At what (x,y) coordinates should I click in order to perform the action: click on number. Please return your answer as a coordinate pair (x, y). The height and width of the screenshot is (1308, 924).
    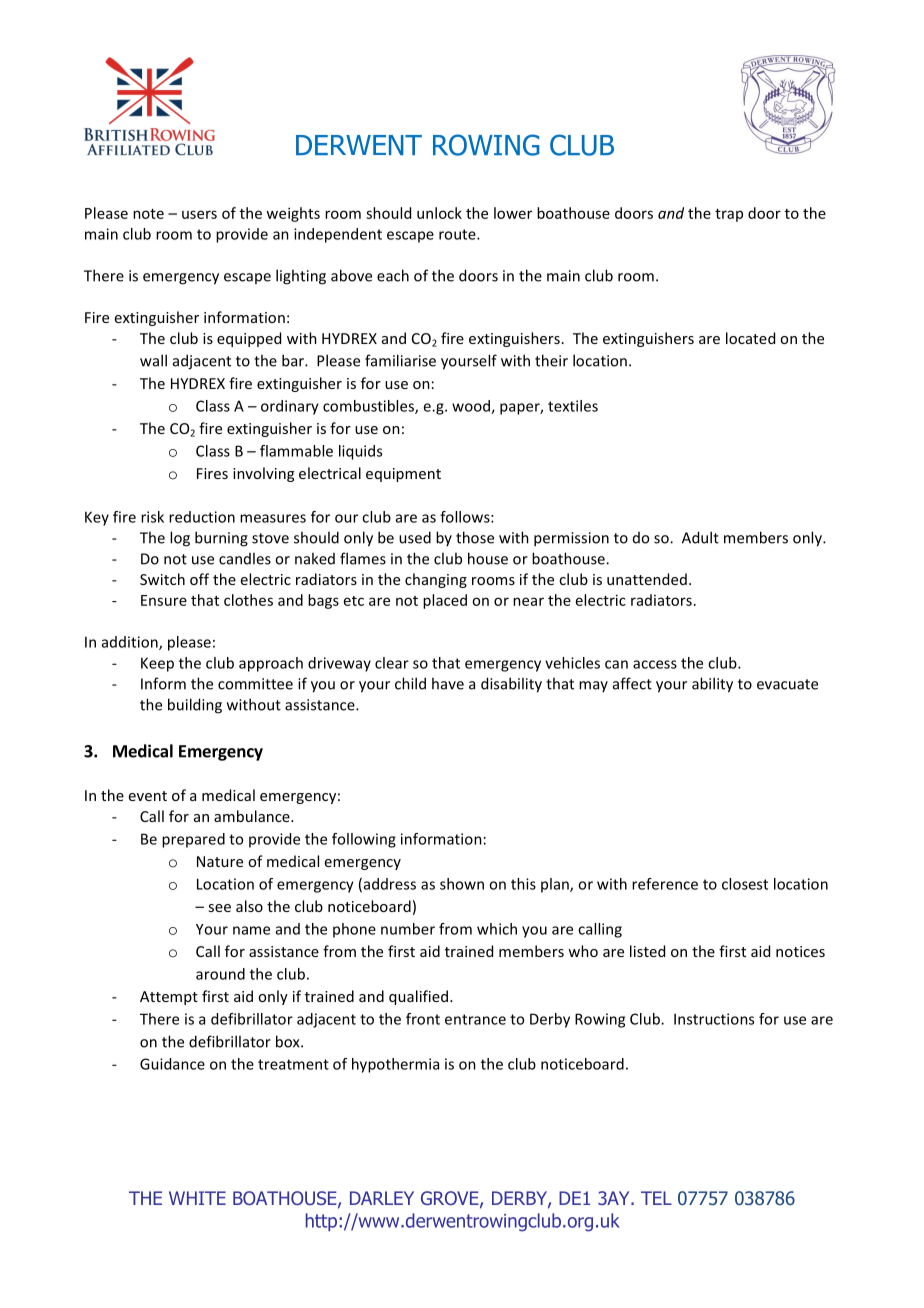
    Looking at the image, I should click on (408, 929).
